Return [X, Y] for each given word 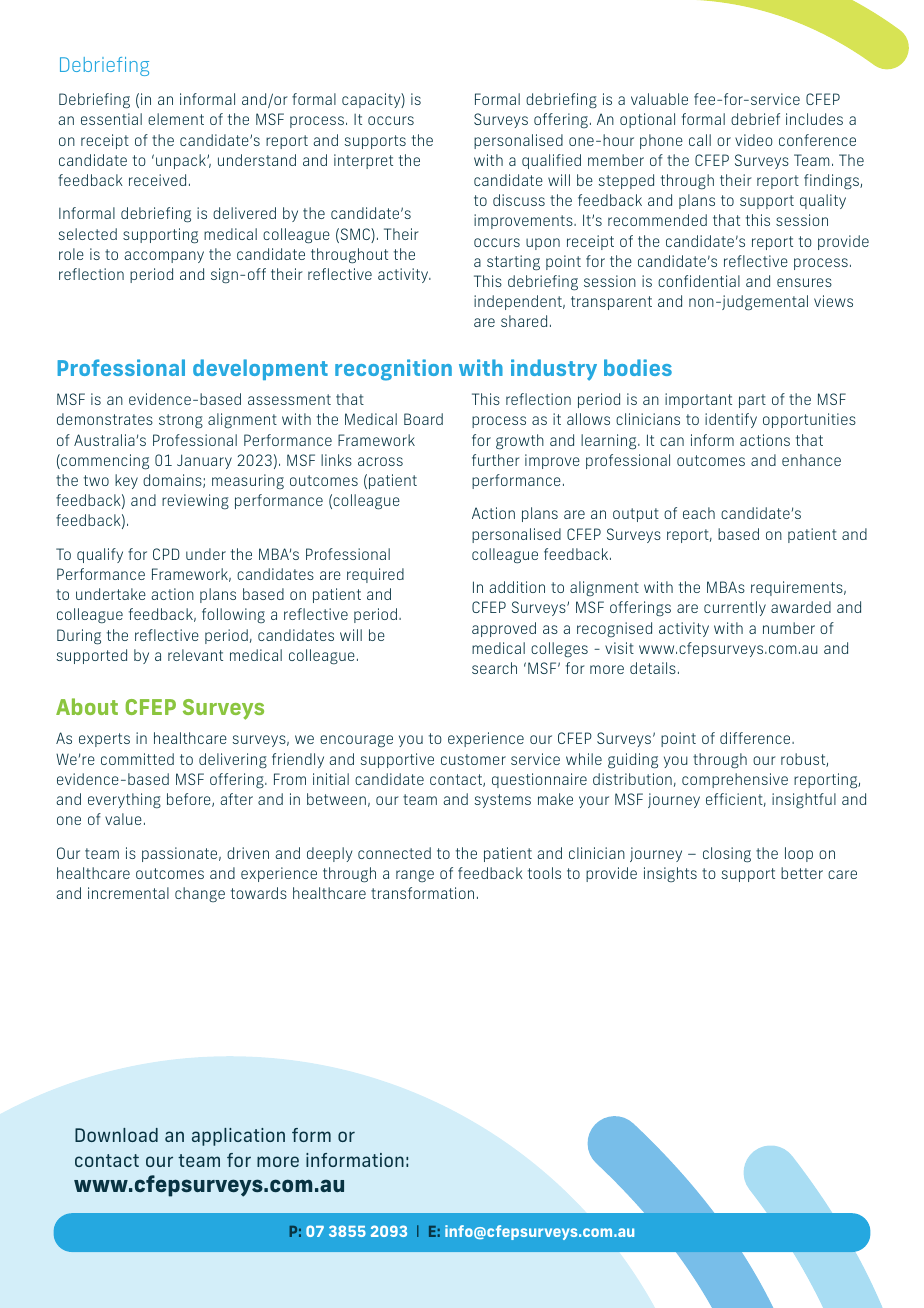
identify [731, 420]
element [176, 119]
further [496, 460]
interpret [363, 161]
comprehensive [735, 780]
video [754, 140]
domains [173, 481]
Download [116, 1135]
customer [473, 759]
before [190, 800]
